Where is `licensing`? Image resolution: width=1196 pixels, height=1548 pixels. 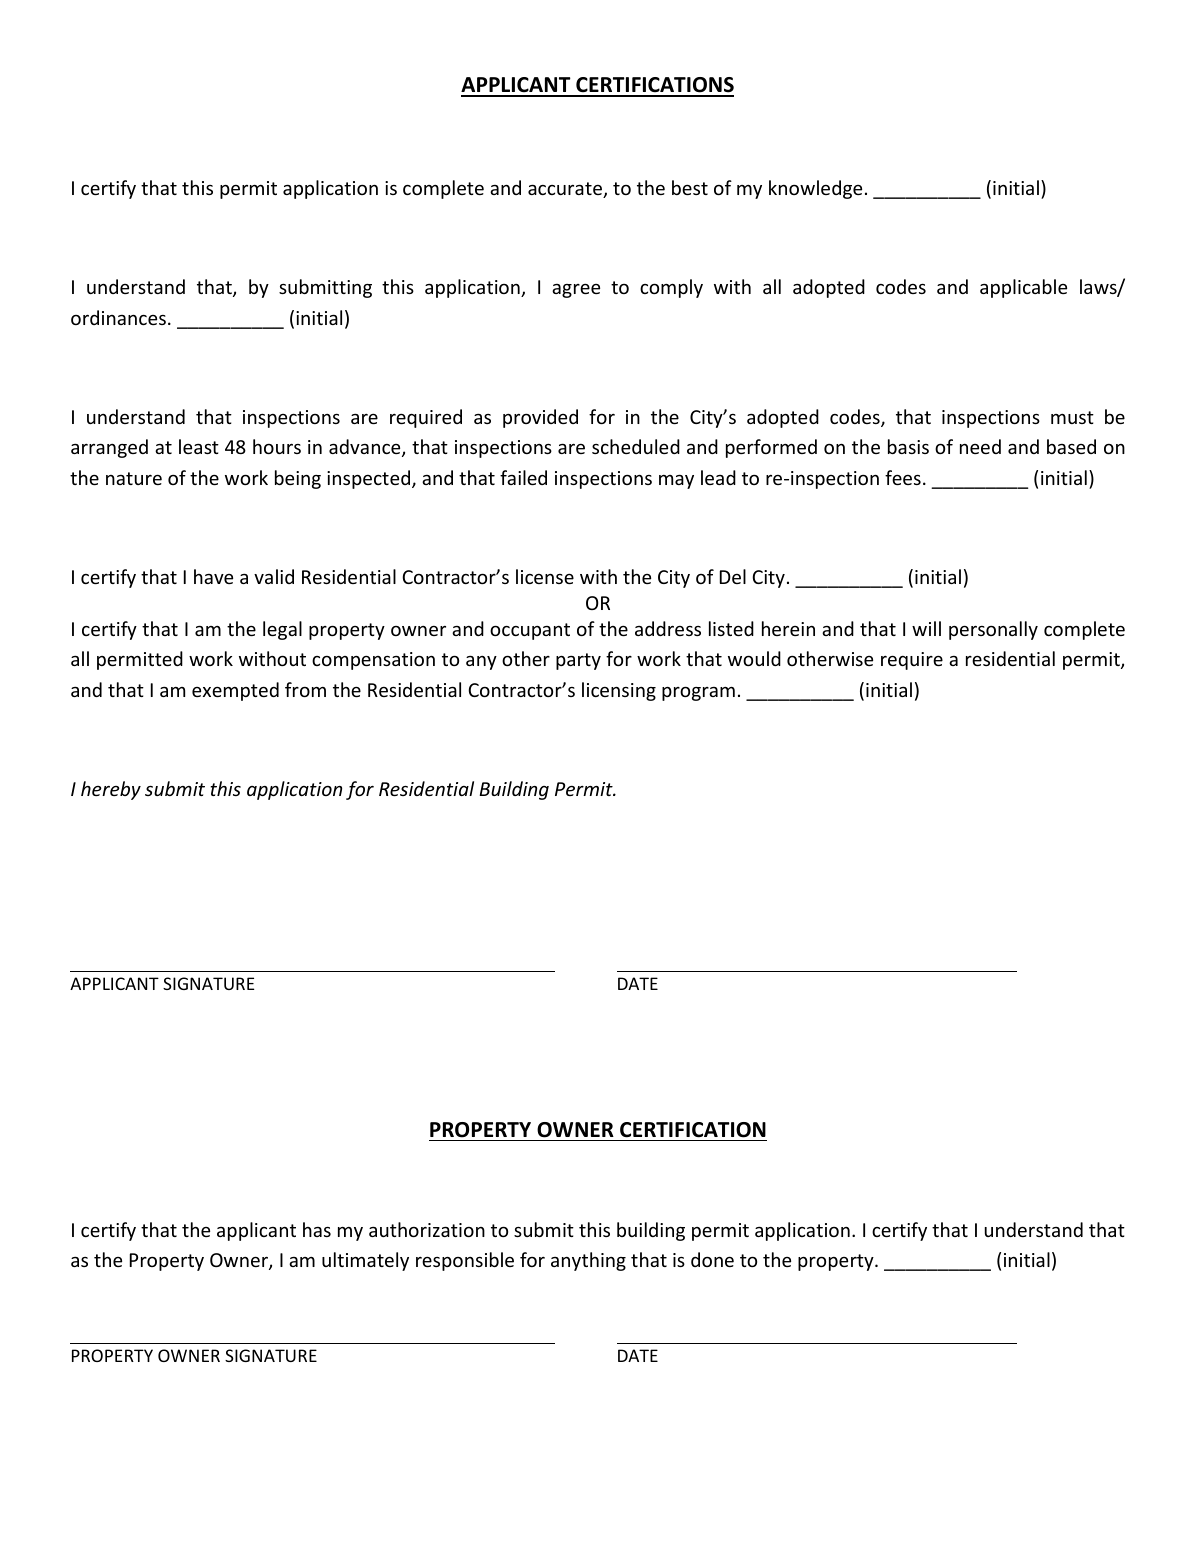
licensing is located at coordinates (619, 691).
